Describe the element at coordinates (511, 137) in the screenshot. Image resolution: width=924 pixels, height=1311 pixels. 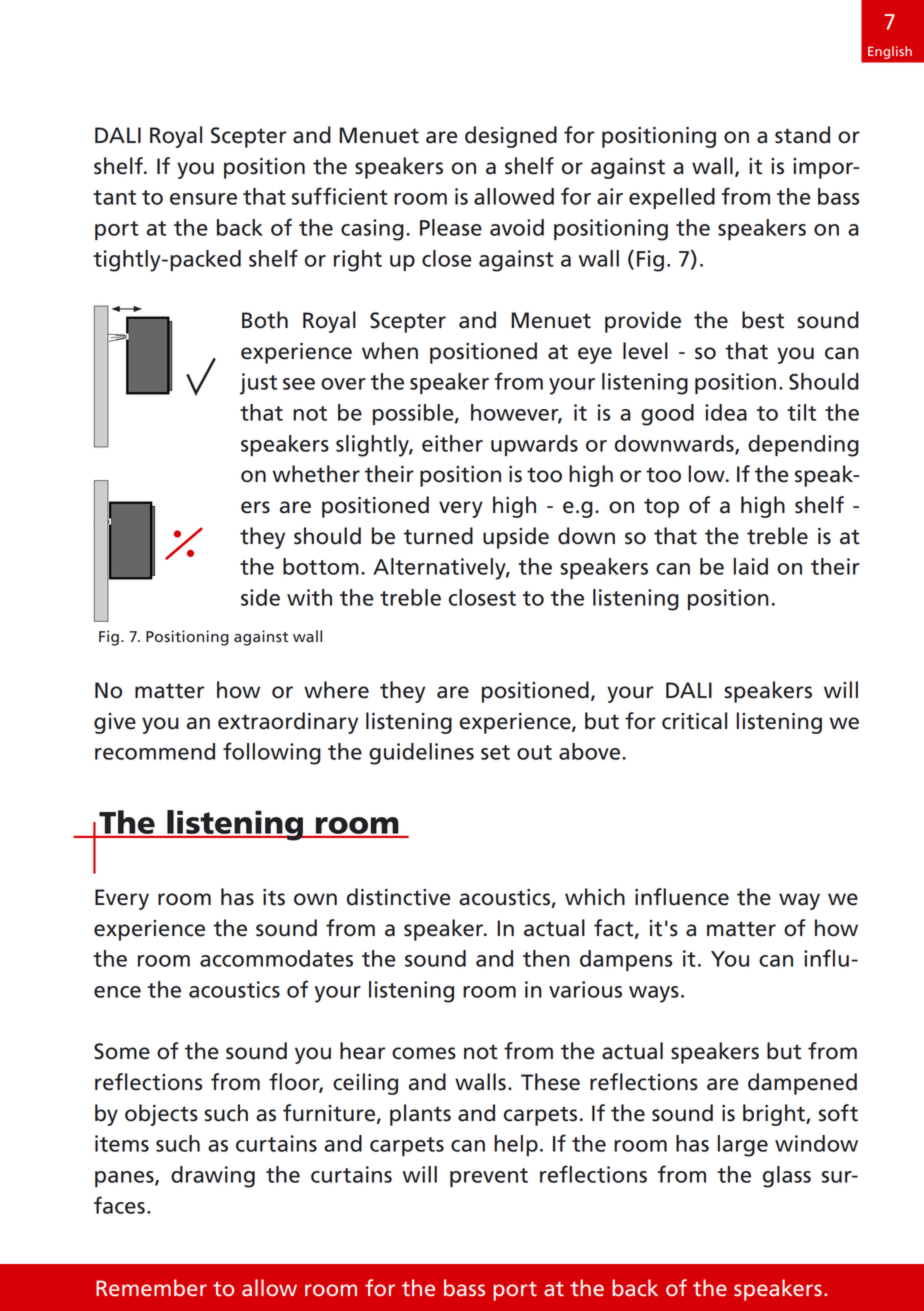
I see `designed` at that location.
